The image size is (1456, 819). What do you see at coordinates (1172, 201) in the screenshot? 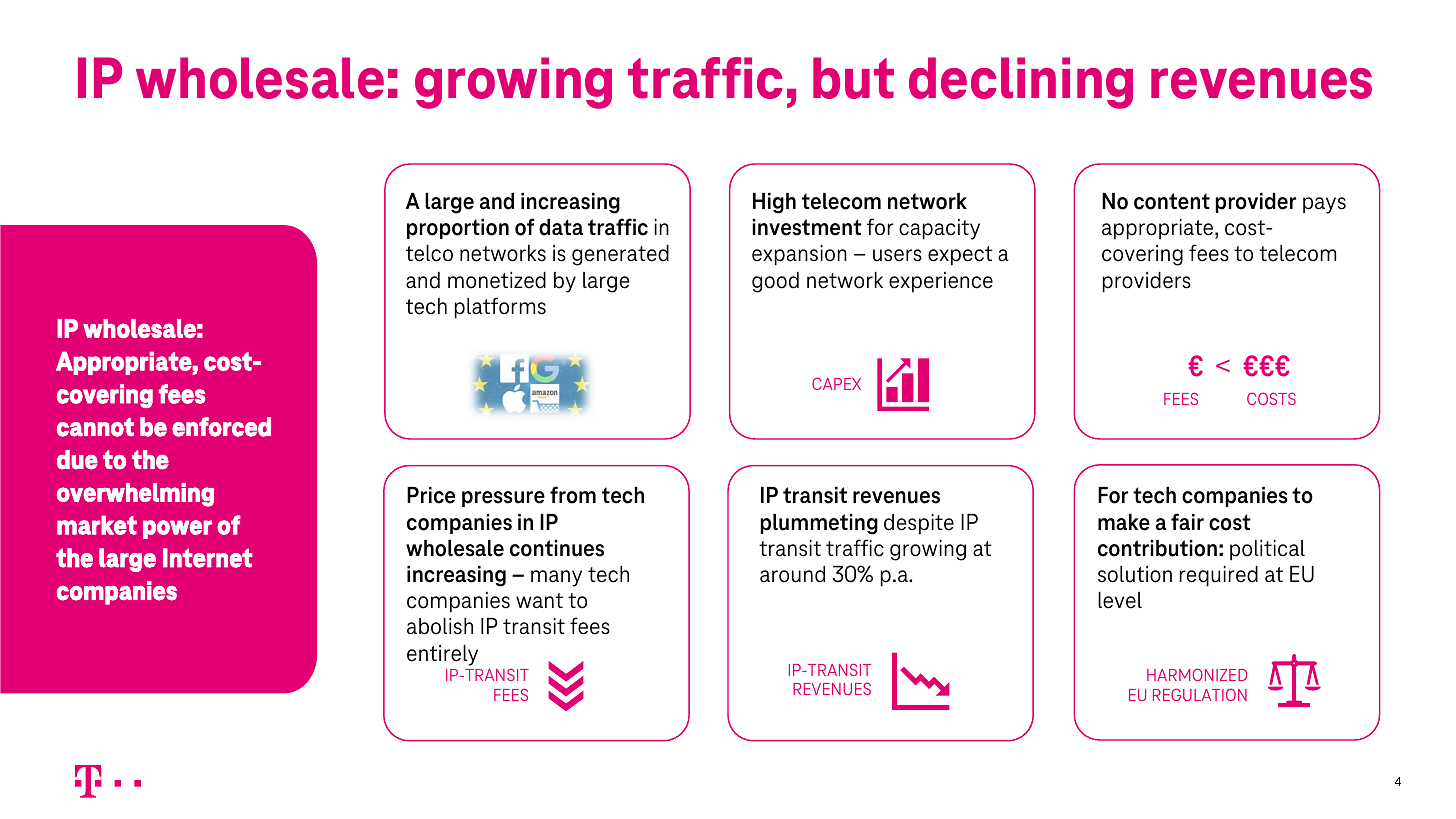
I see `content` at bounding box center [1172, 201].
